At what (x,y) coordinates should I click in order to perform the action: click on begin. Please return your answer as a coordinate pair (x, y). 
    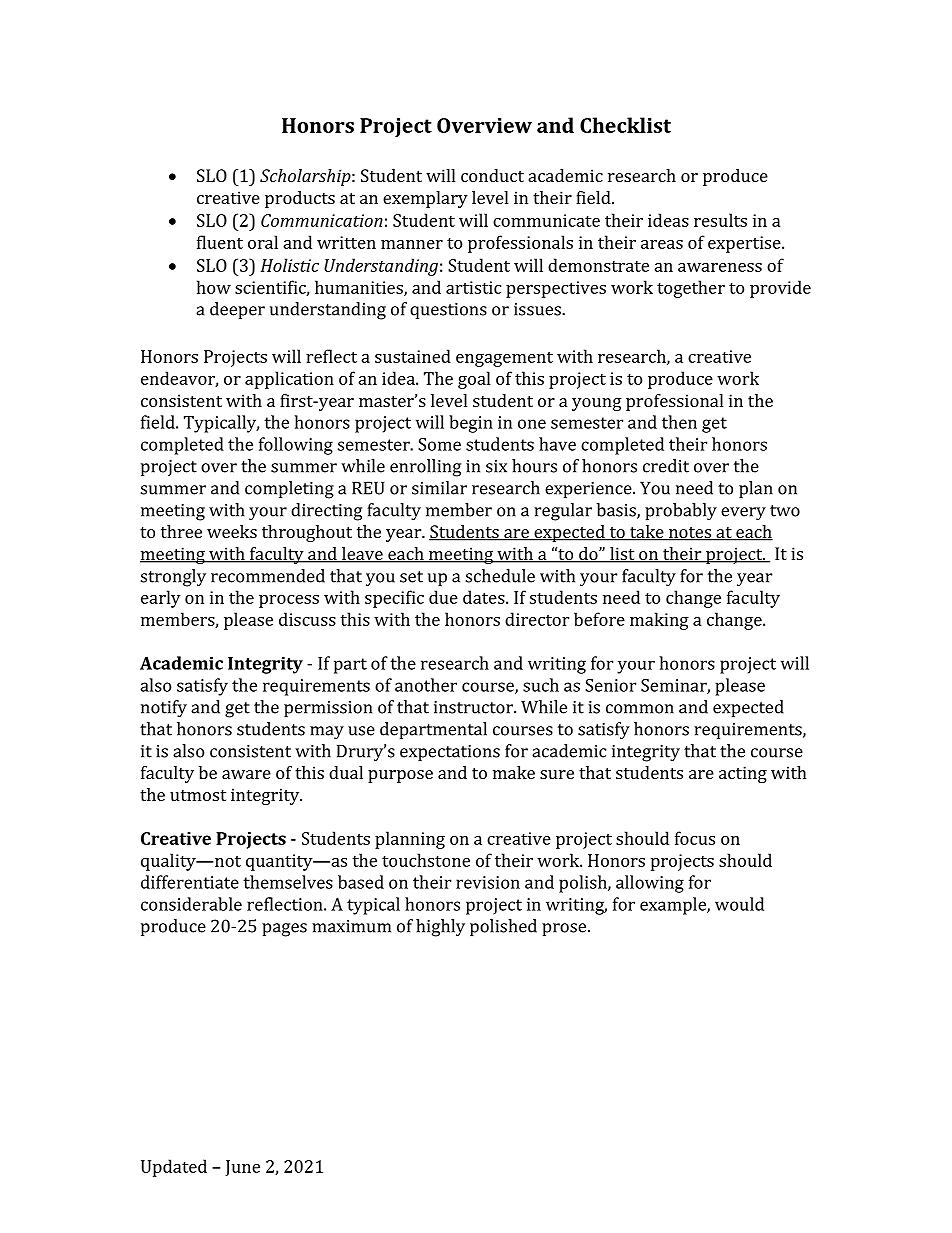
    Looking at the image, I should click on (471, 424).
